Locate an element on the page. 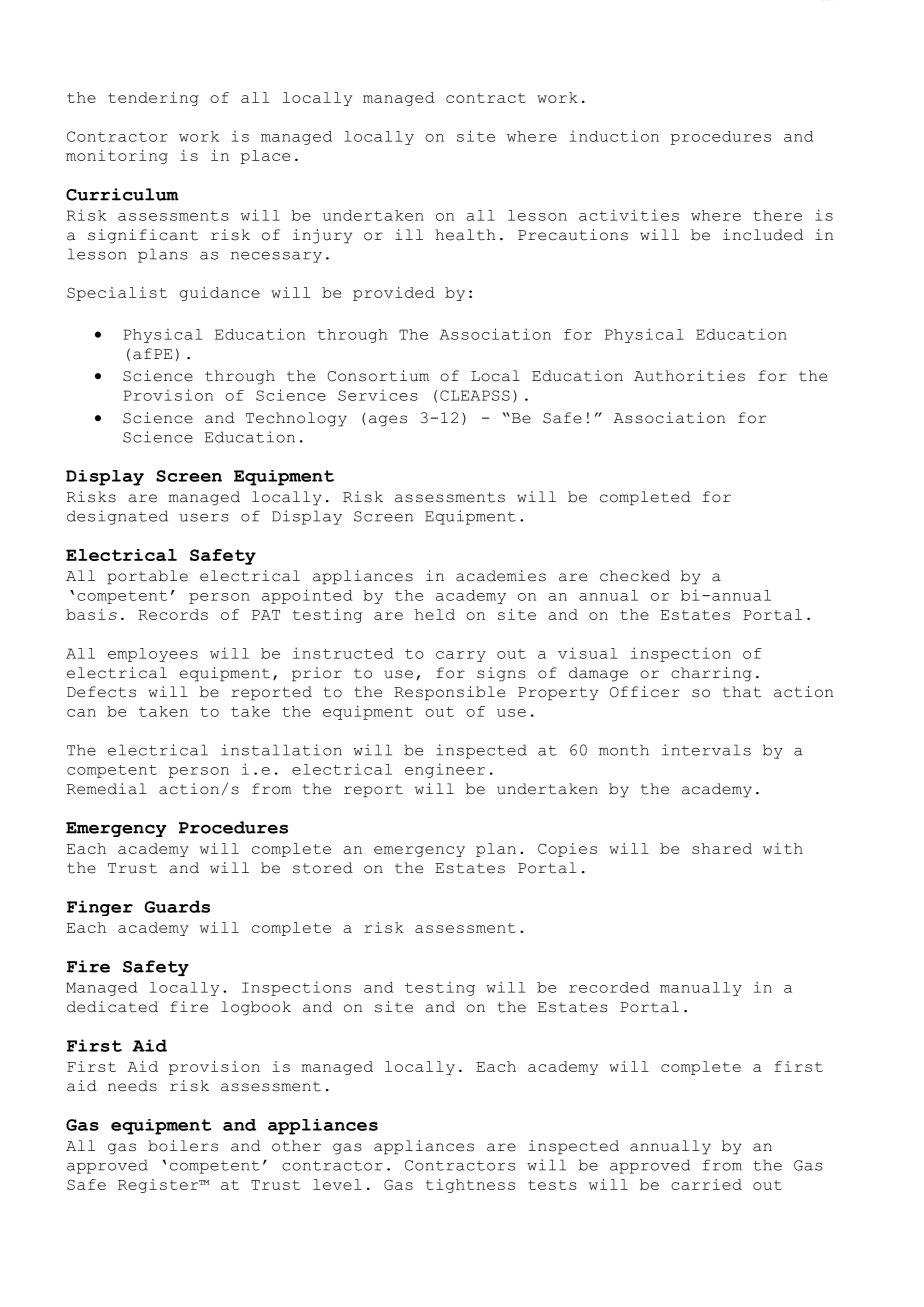  boilers is located at coordinates (183, 1146).
